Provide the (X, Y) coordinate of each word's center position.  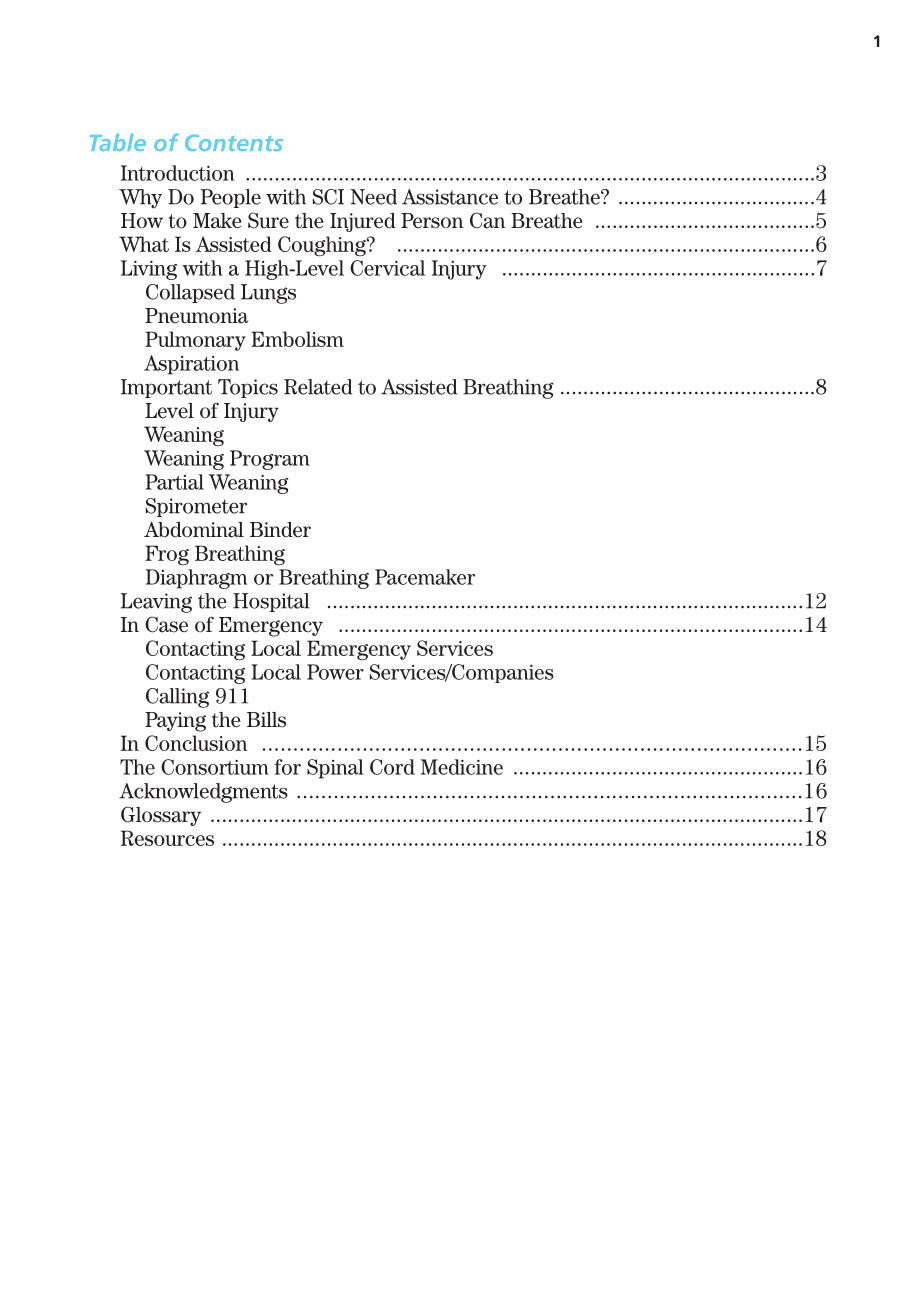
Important (166, 388)
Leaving (156, 603)
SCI (328, 197)
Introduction (178, 173)
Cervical (387, 268)
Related (318, 387)
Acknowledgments (203, 793)
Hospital (271, 602)
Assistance (450, 197)
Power (335, 672)
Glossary (161, 816)
